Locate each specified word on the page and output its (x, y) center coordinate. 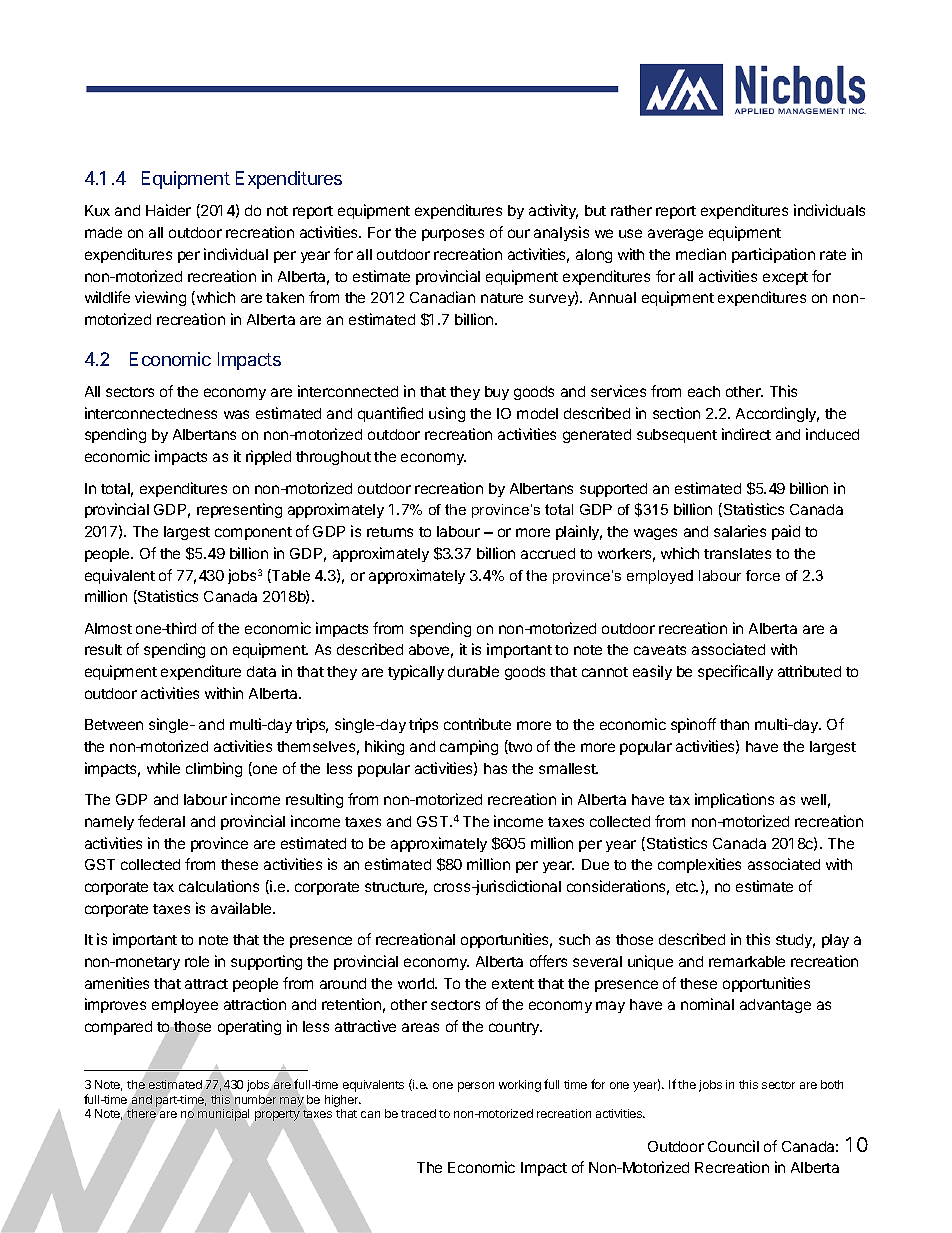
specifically (735, 672)
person (476, 1087)
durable (473, 671)
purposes (453, 235)
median (701, 254)
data (261, 671)
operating (249, 1027)
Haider (168, 210)
